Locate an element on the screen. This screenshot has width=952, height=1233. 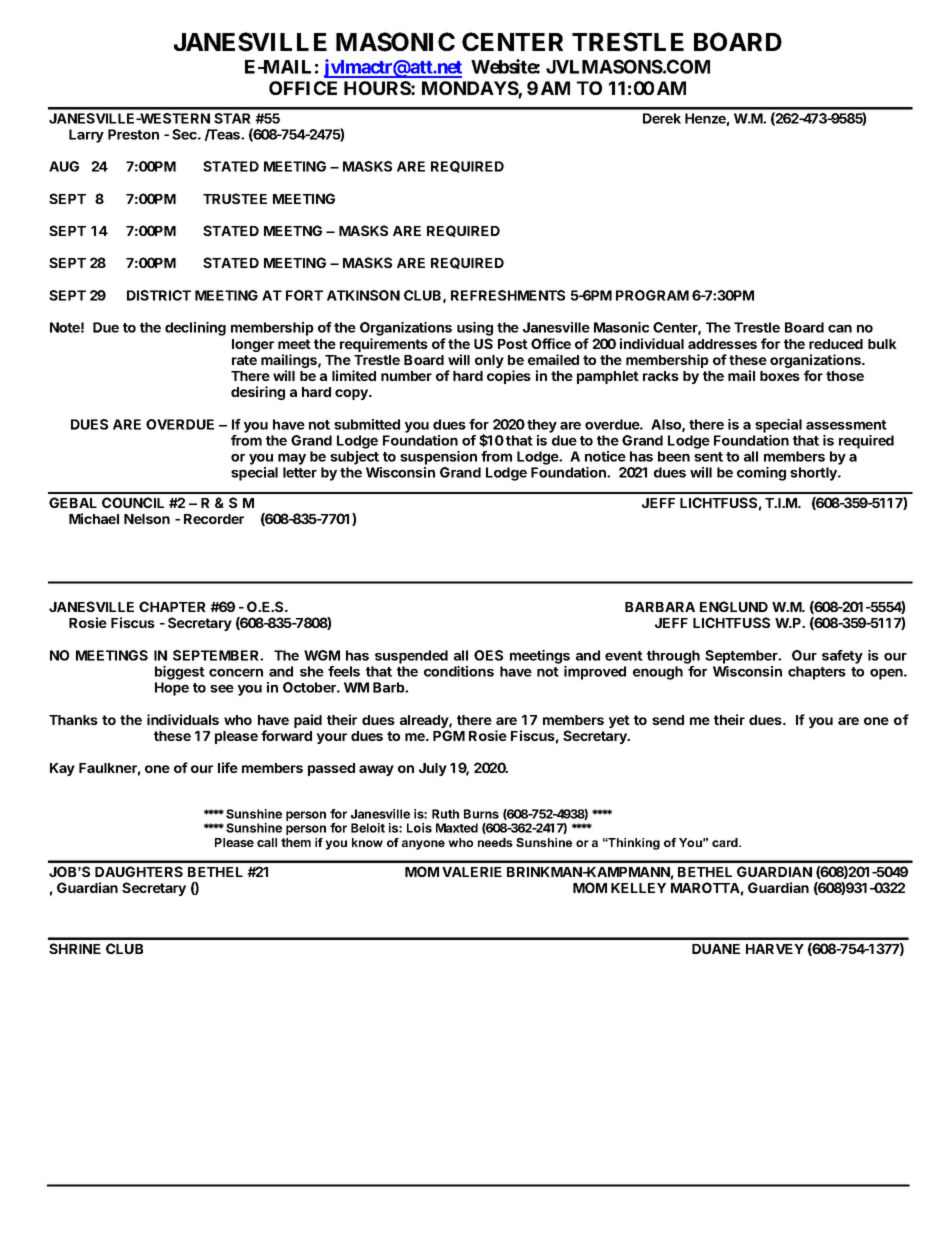
HARVEY is located at coordinates (775, 949).
